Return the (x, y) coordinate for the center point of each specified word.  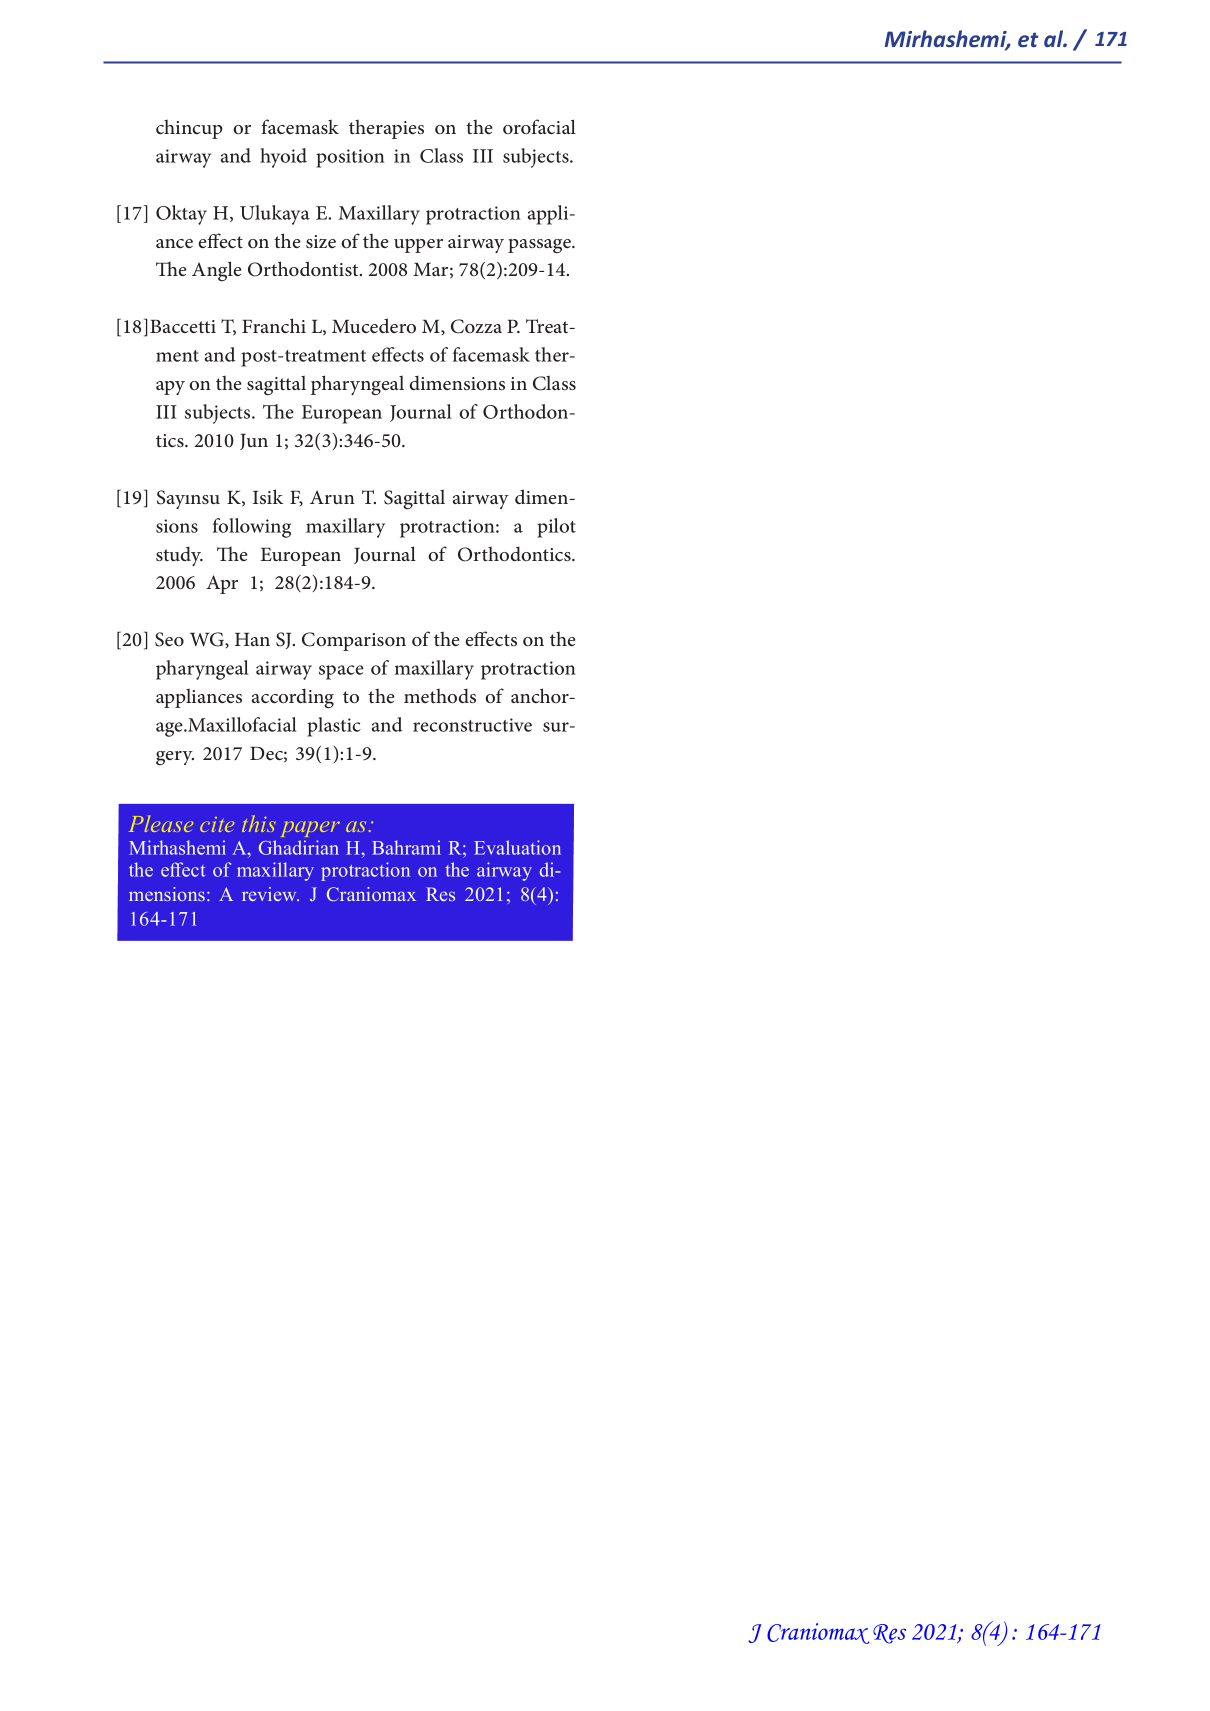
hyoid (283, 158)
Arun (332, 497)
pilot (556, 528)
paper (311, 829)
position (350, 158)
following (252, 528)
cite (217, 824)
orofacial (539, 126)
